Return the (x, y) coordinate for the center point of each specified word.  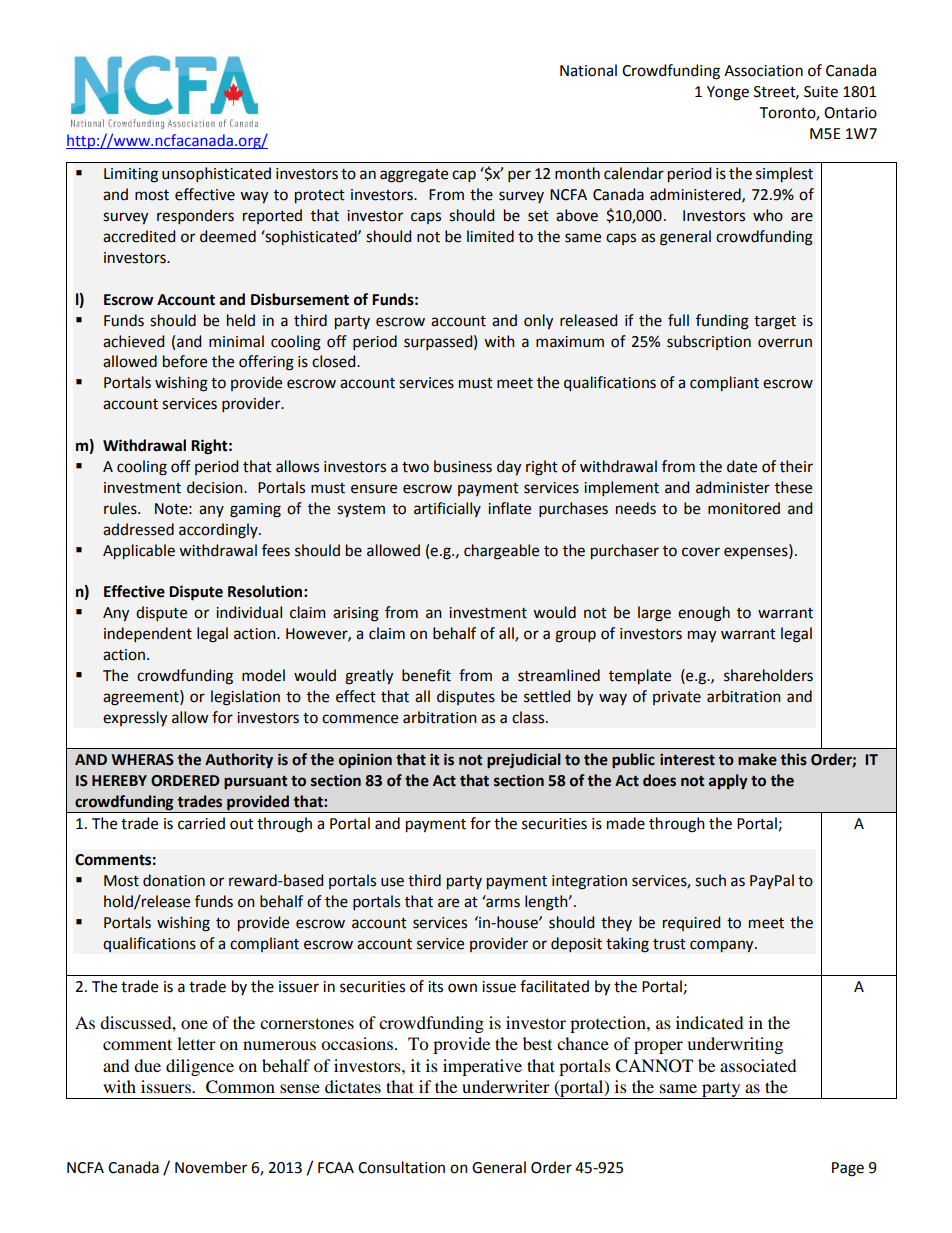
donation (174, 880)
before (185, 361)
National (588, 70)
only (538, 322)
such (710, 880)
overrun (785, 343)
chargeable (501, 552)
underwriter (506, 1086)
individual (249, 612)
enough (704, 614)
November (211, 1167)
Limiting (131, 175)
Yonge (728, 93)
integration (589, 882)
